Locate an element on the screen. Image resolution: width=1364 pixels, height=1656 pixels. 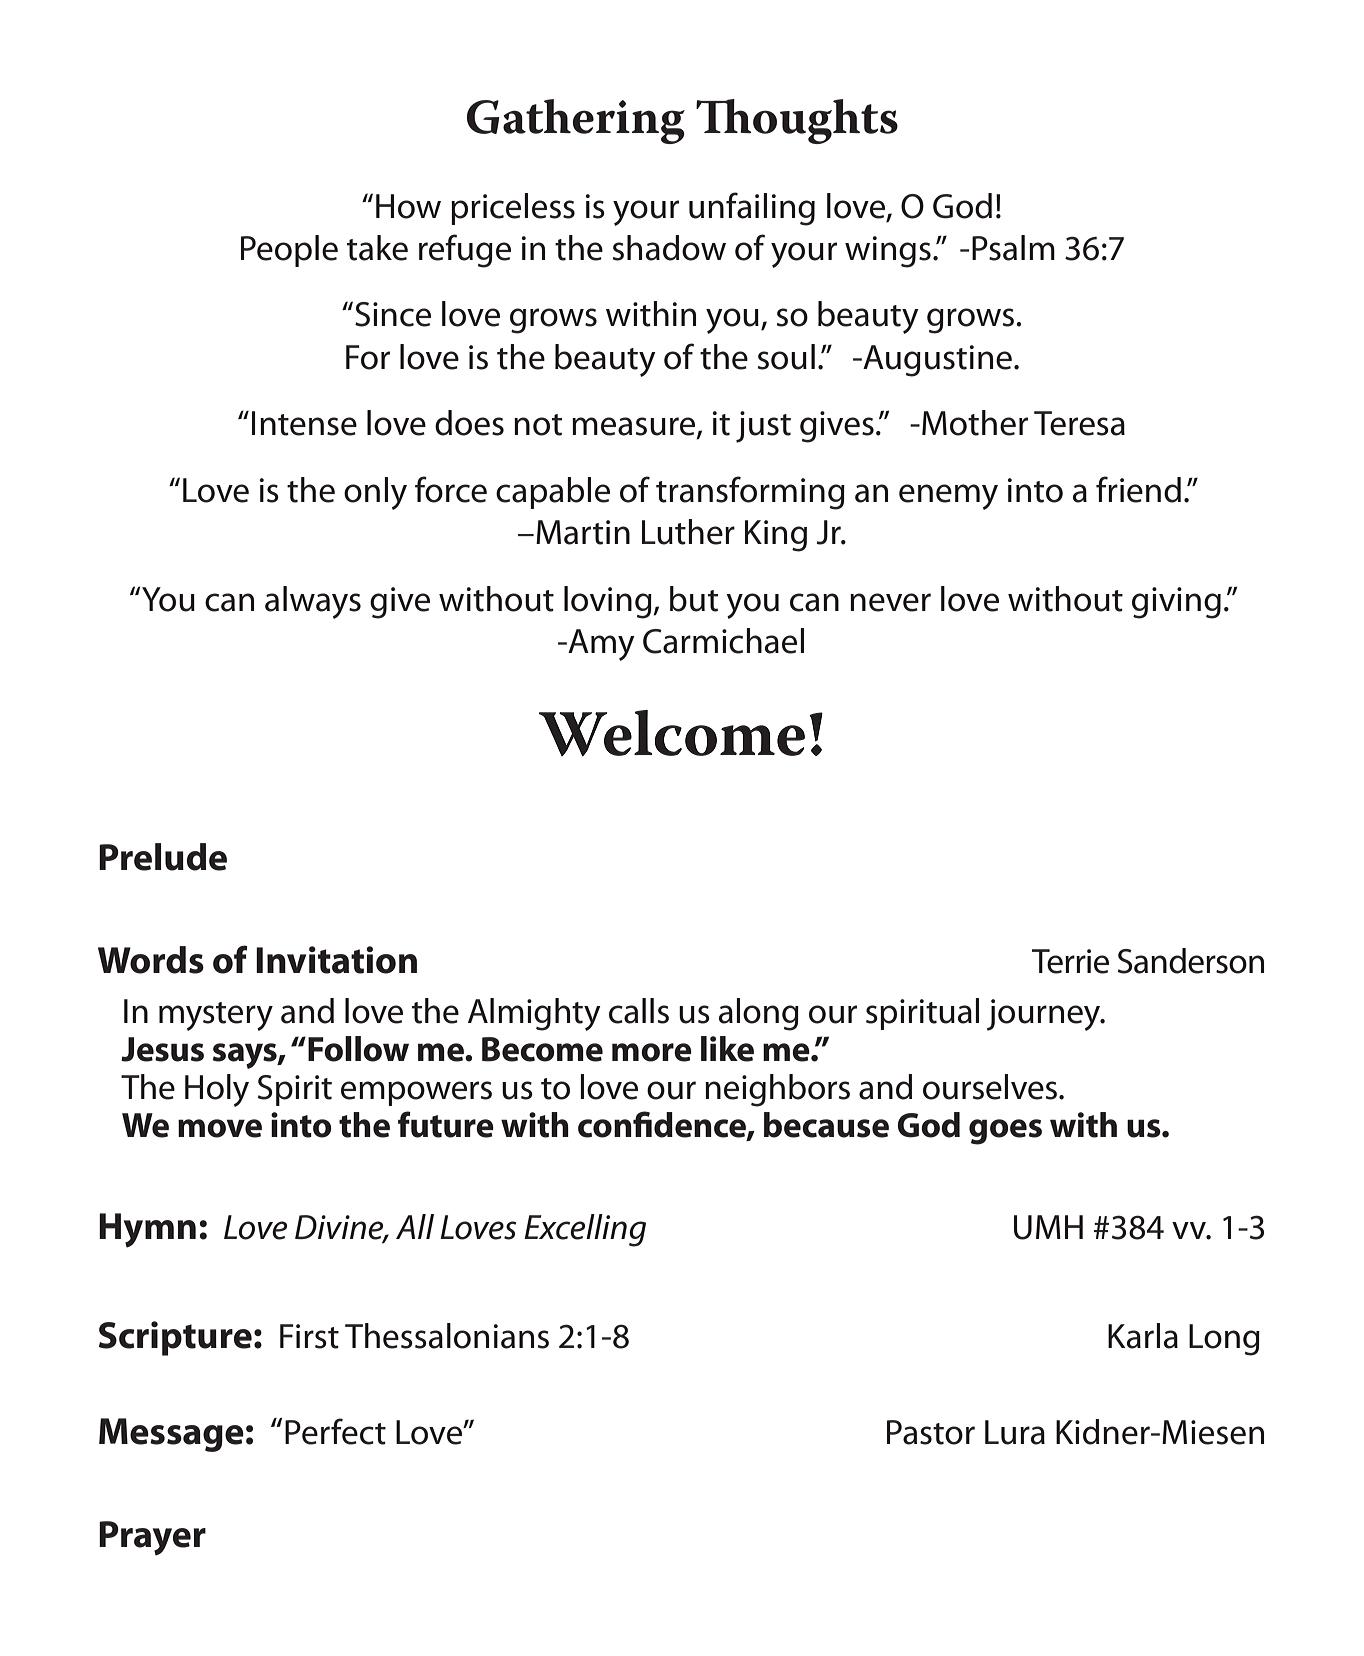
Message is located at coordinates (171, 1435).
